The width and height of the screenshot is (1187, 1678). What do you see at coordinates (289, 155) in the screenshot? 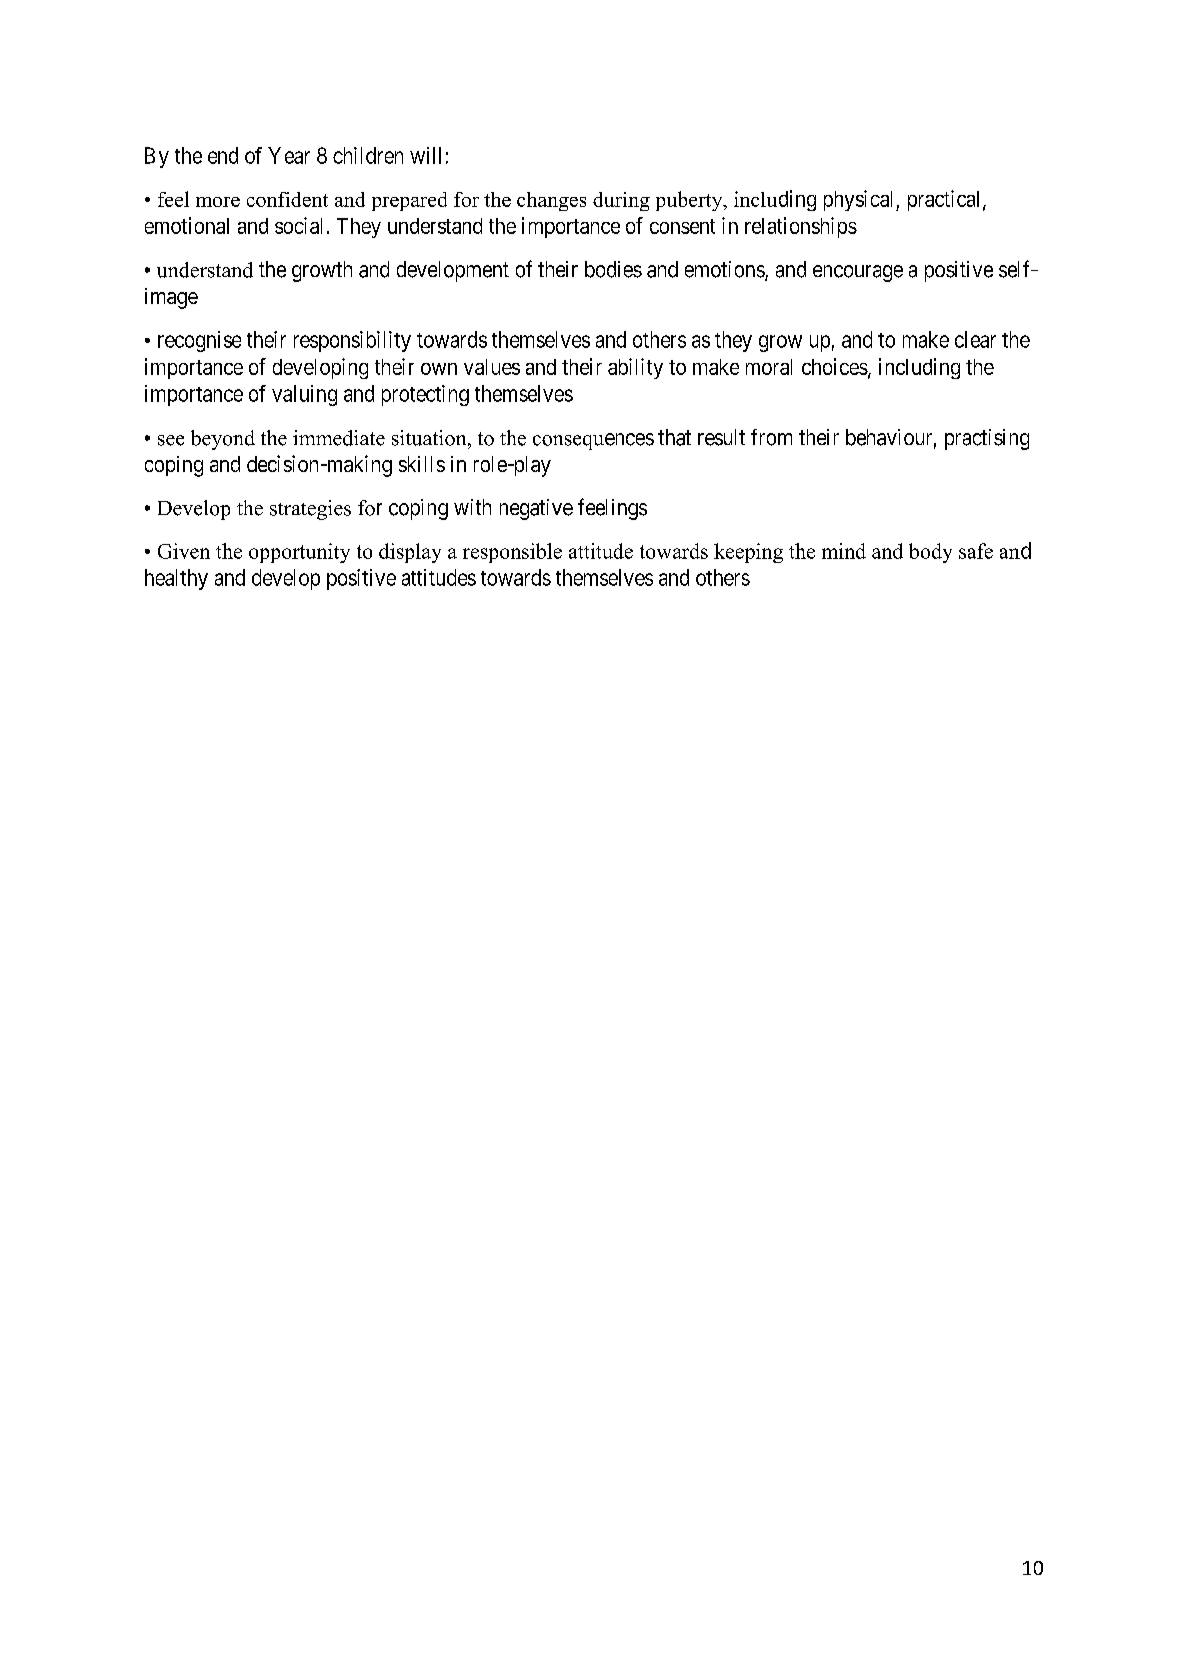
I see `Year` at bounding box center [289, 155].
